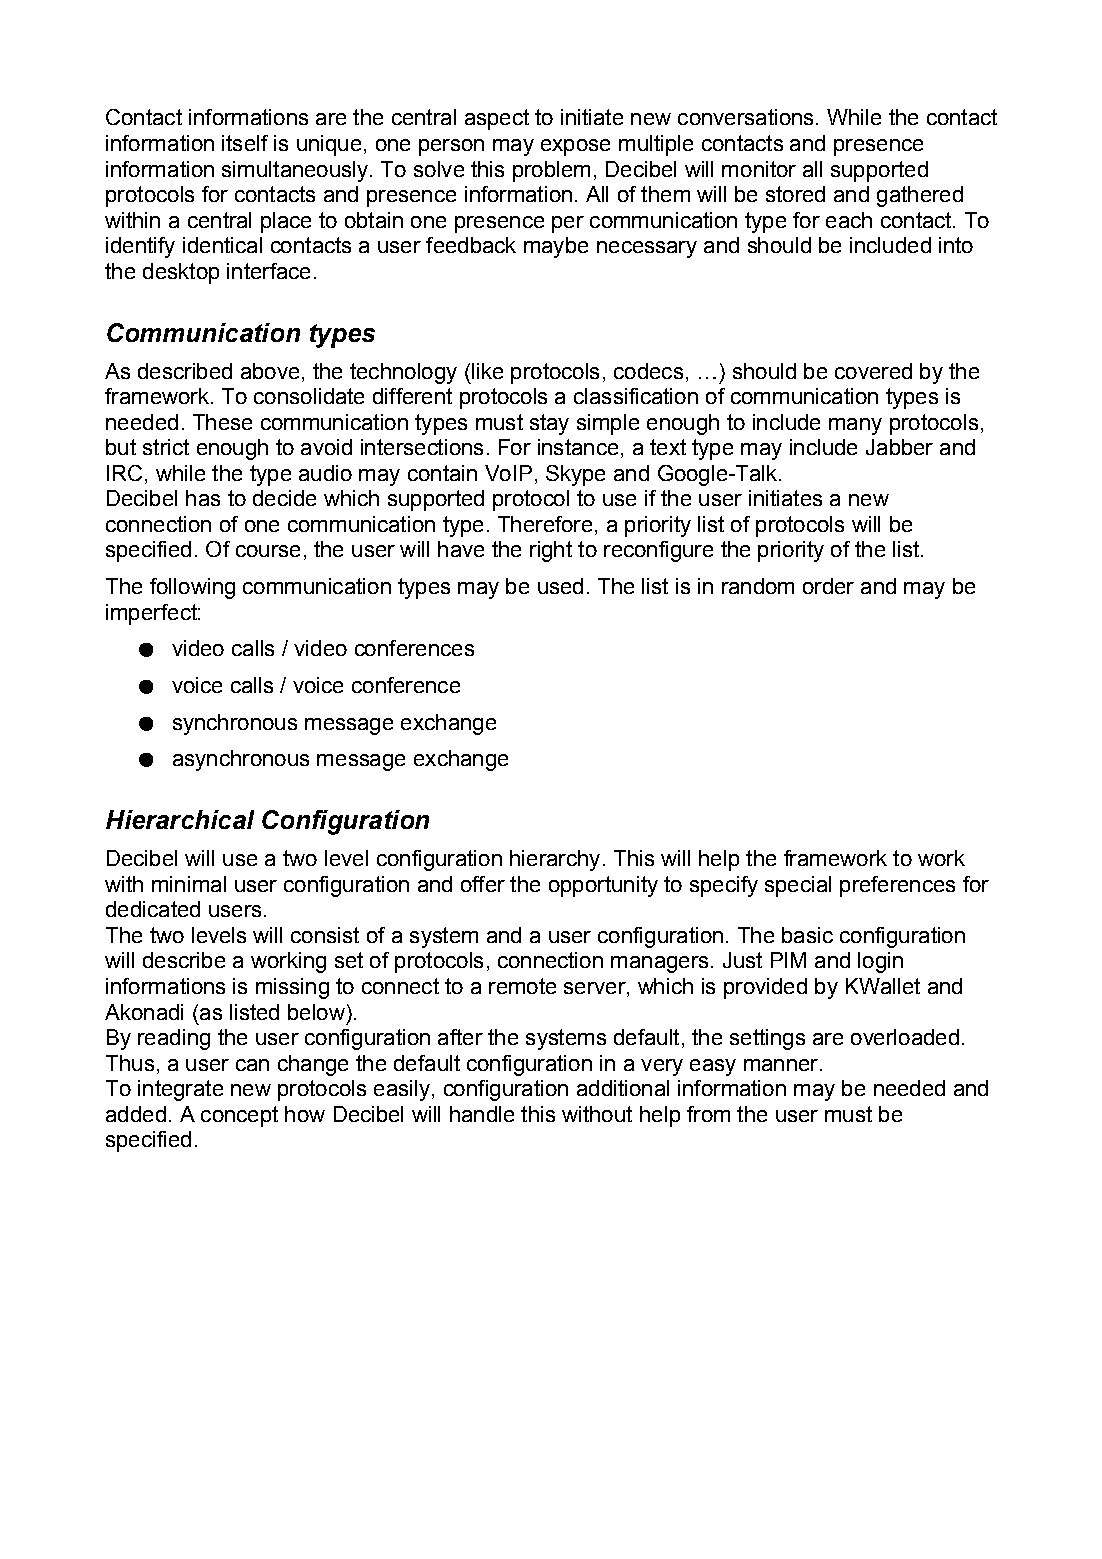 This image has height=1559, width=1102. Describe the element at coordinates (482, 1114) in the image. I see `handle` at that location.
